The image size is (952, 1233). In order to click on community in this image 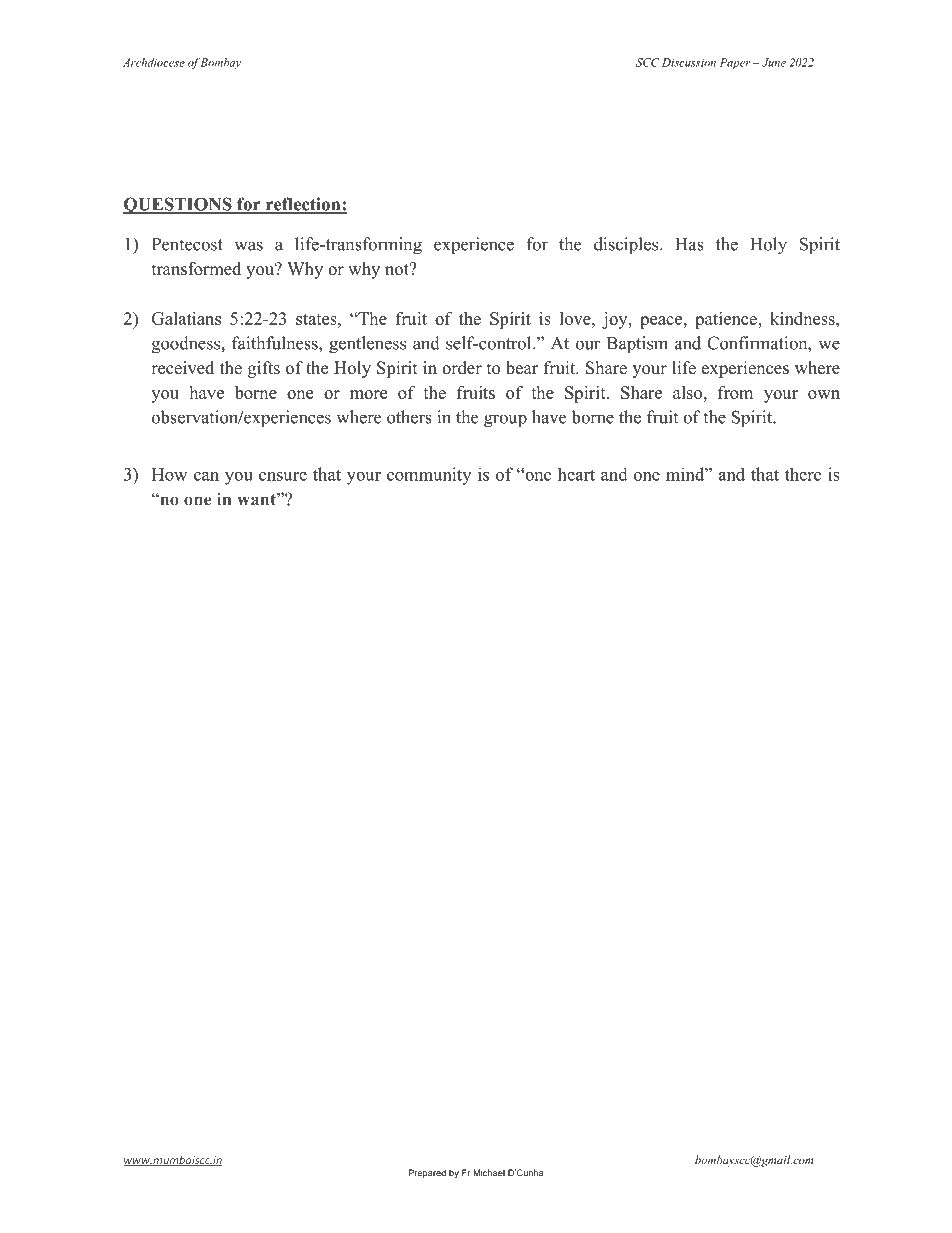, I will do `click(429, 476)`.
